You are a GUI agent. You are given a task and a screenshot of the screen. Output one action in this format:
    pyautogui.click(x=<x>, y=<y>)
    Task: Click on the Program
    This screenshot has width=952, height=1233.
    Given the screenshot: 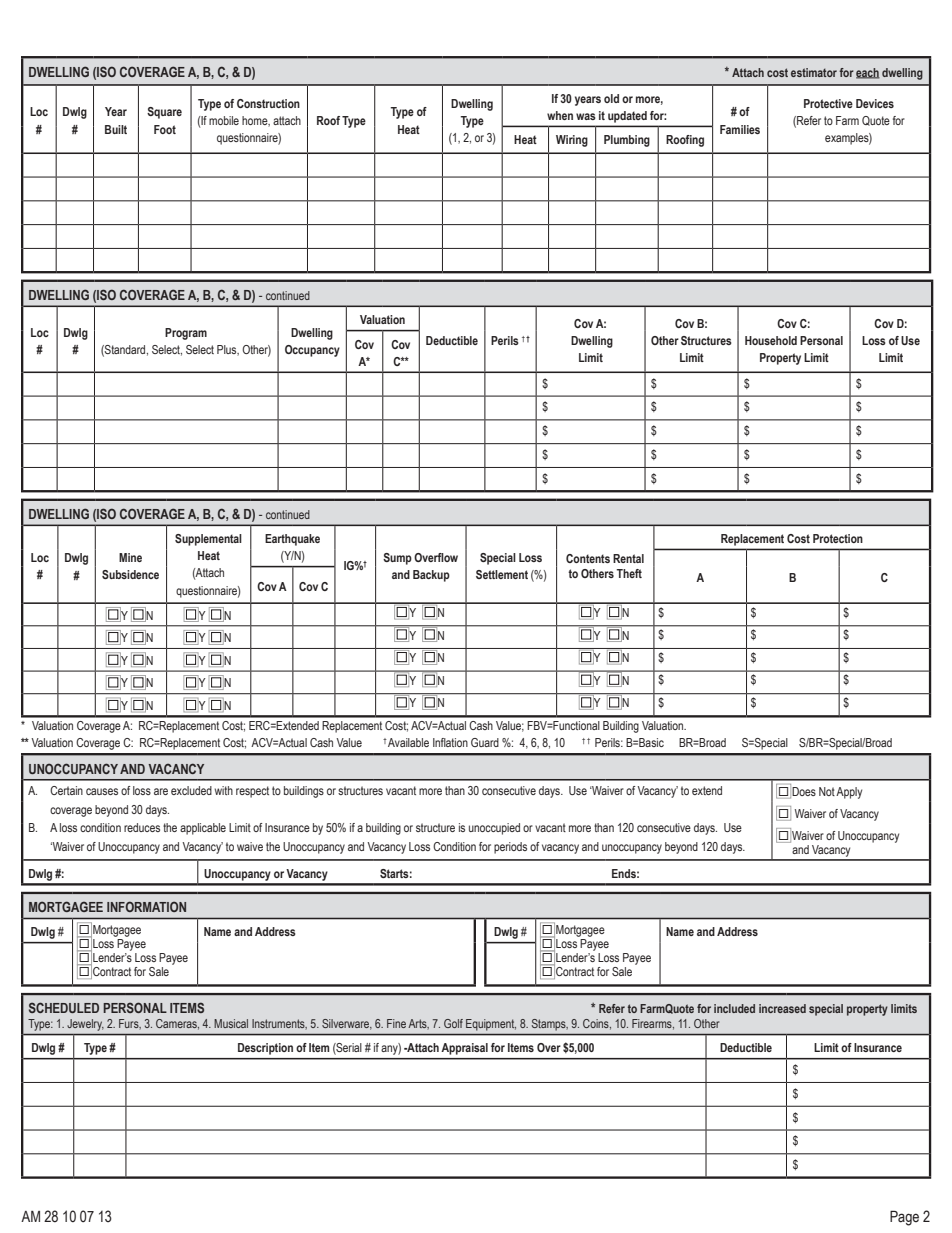 What is the action you would take?
    pyautogui.click(x=186, y=334)
